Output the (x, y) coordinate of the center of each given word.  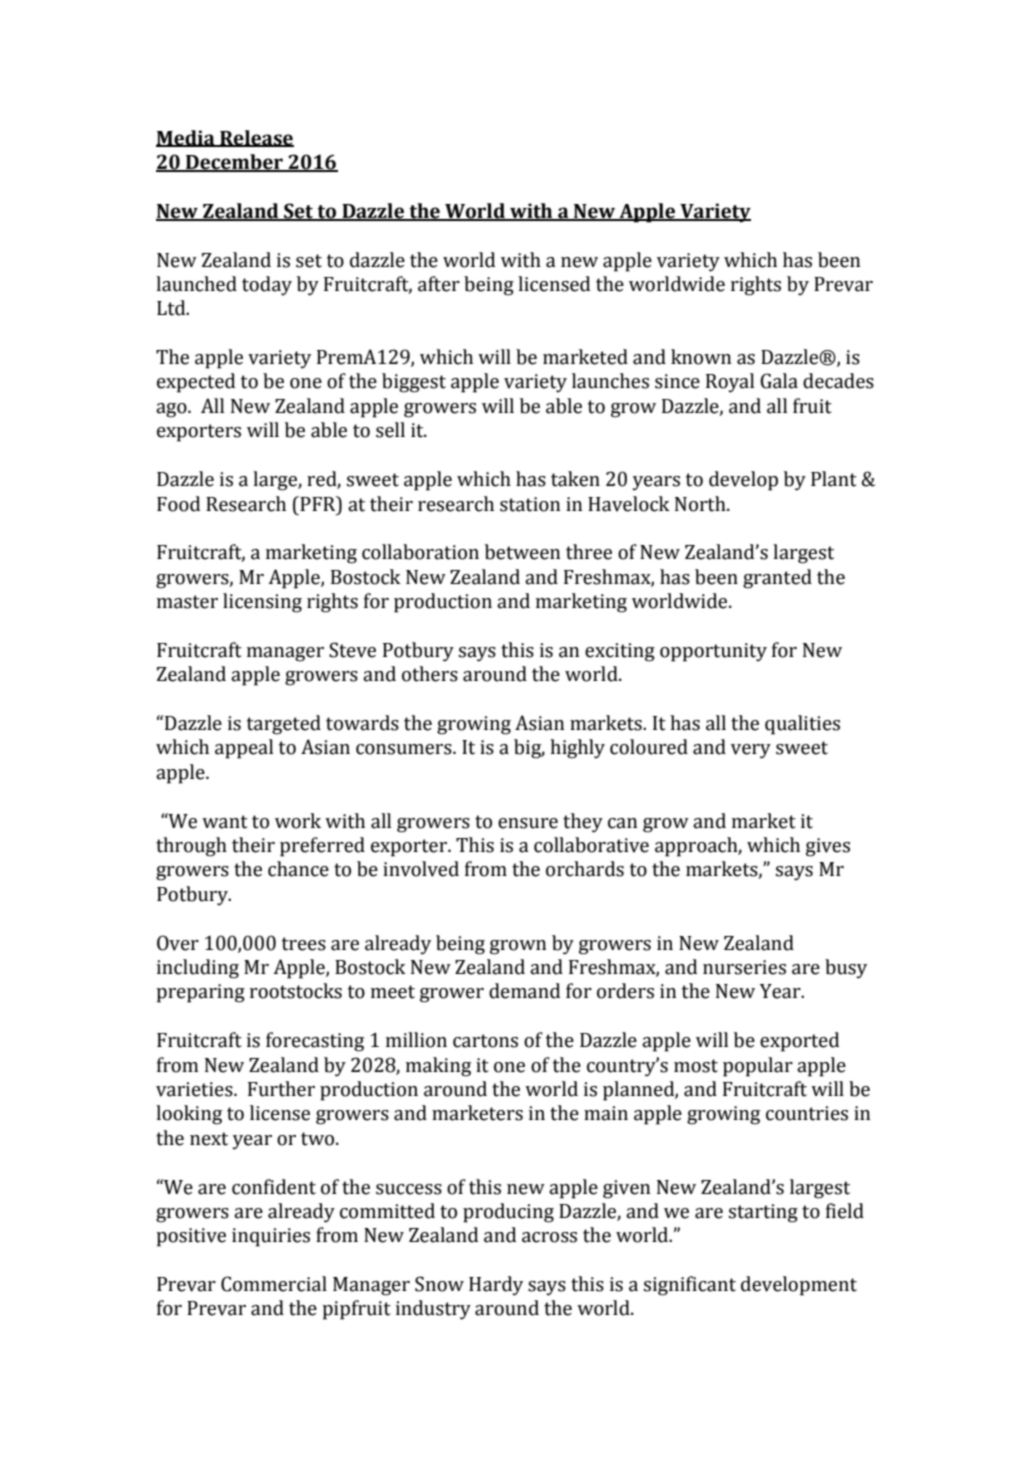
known (701, 357)
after (439, 284)
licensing (262, 603)
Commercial (274, 1284)
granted (777, 579)
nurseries (744, 967)
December (234, 163)
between (522, 552)
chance (298, 869)
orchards (585, 869)
